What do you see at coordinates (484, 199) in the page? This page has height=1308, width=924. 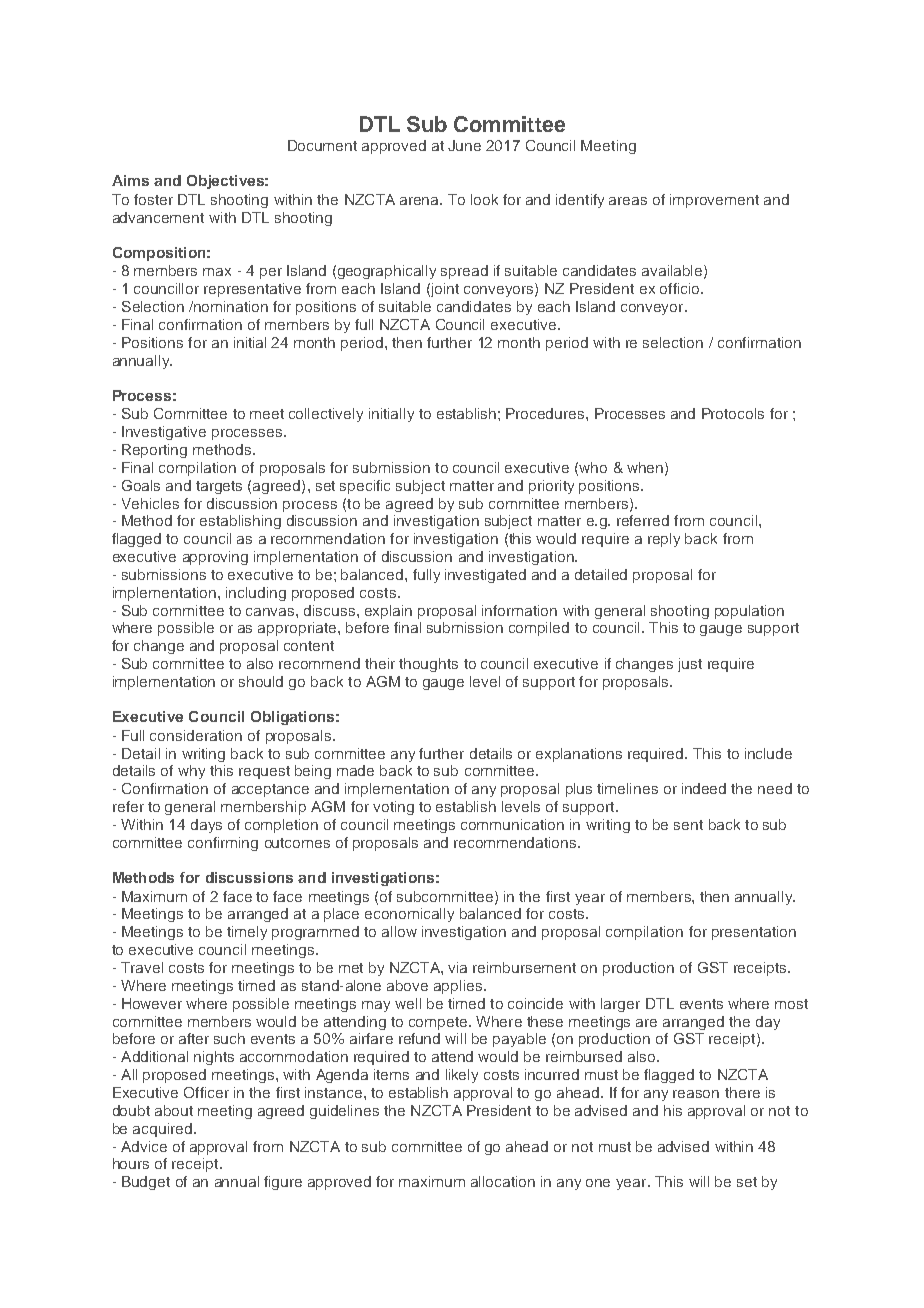 I see `look` at bounding box center [484, 199].
